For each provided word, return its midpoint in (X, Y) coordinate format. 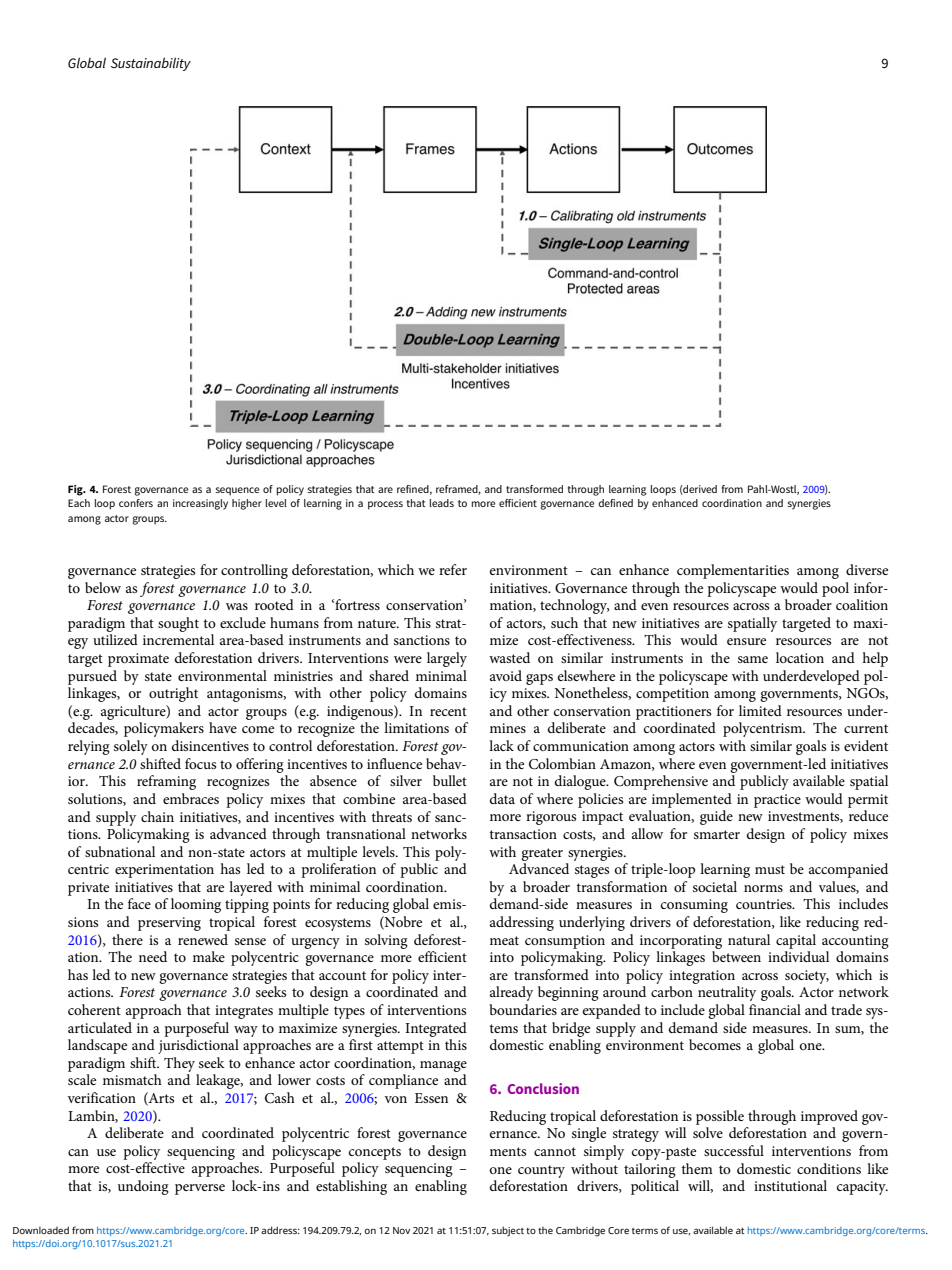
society (807, 977)
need (153, 956)
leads (441, 503)
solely (131, 747)
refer (453, 569)
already (511, 993)
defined (615, 503)
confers (136, 503)
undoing (143, 1187)
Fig (76, 490)
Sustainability (151, 64)
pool (835, 589)
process (385, 505)
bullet (450, 780)
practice (777, 801)
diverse (867, 569)
